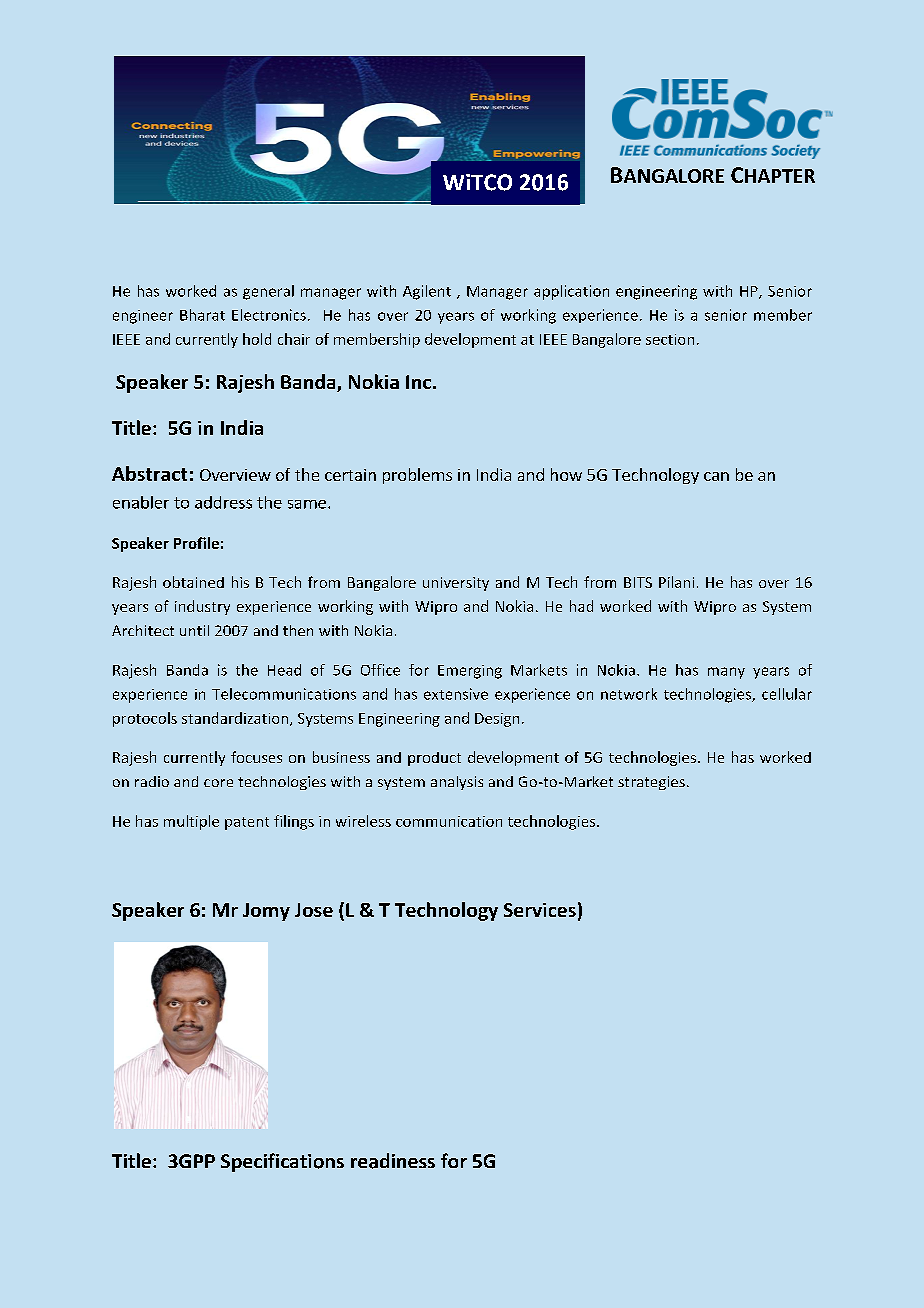 Image resolution: width=924 pixels, height=1308 pixels. Describe the element at coordinates (202, 315) in the page. I see `Bharat` at that location.
